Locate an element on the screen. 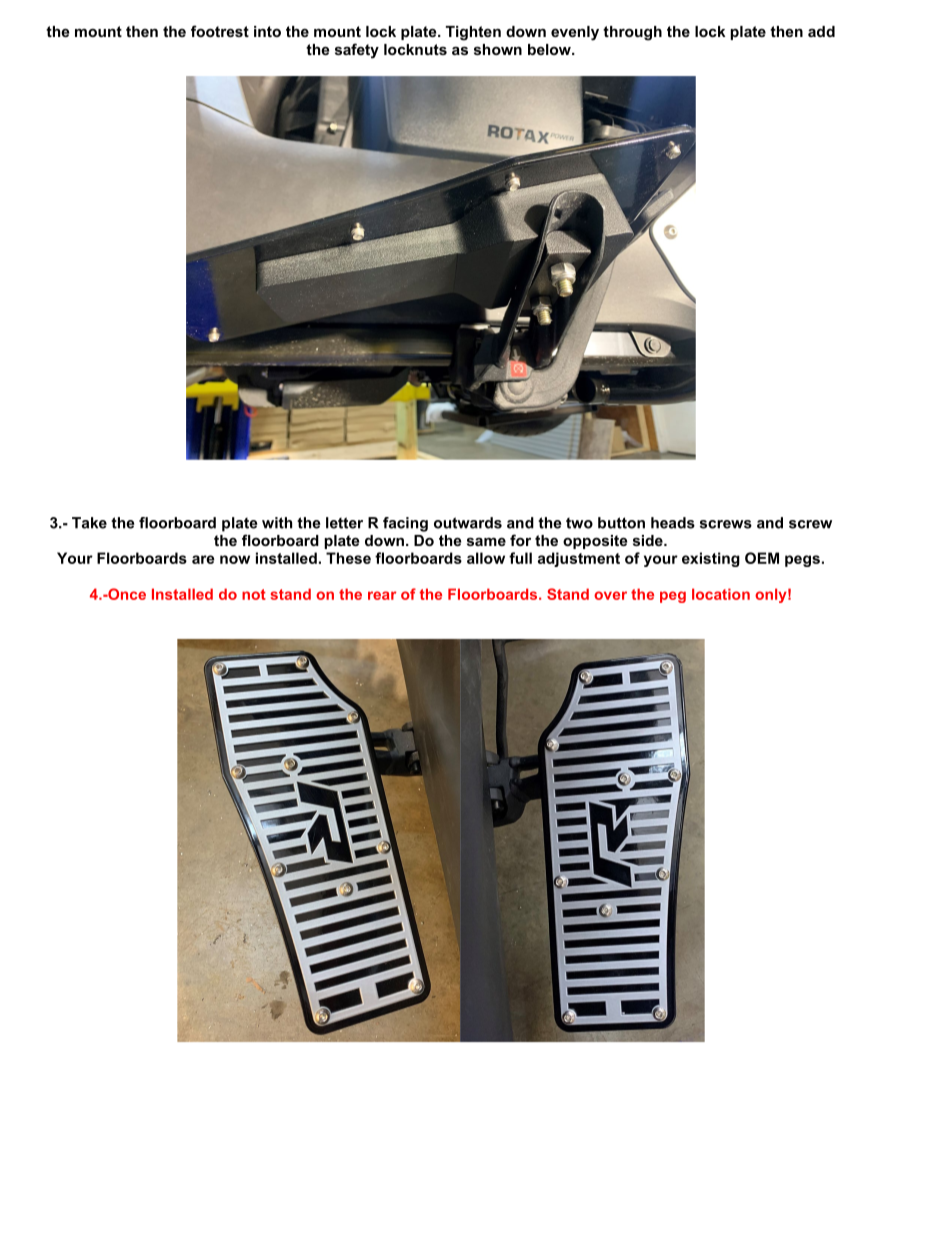 The height and width of the screenshot is (1233, 952). add is located at coordinates (821, 31).
